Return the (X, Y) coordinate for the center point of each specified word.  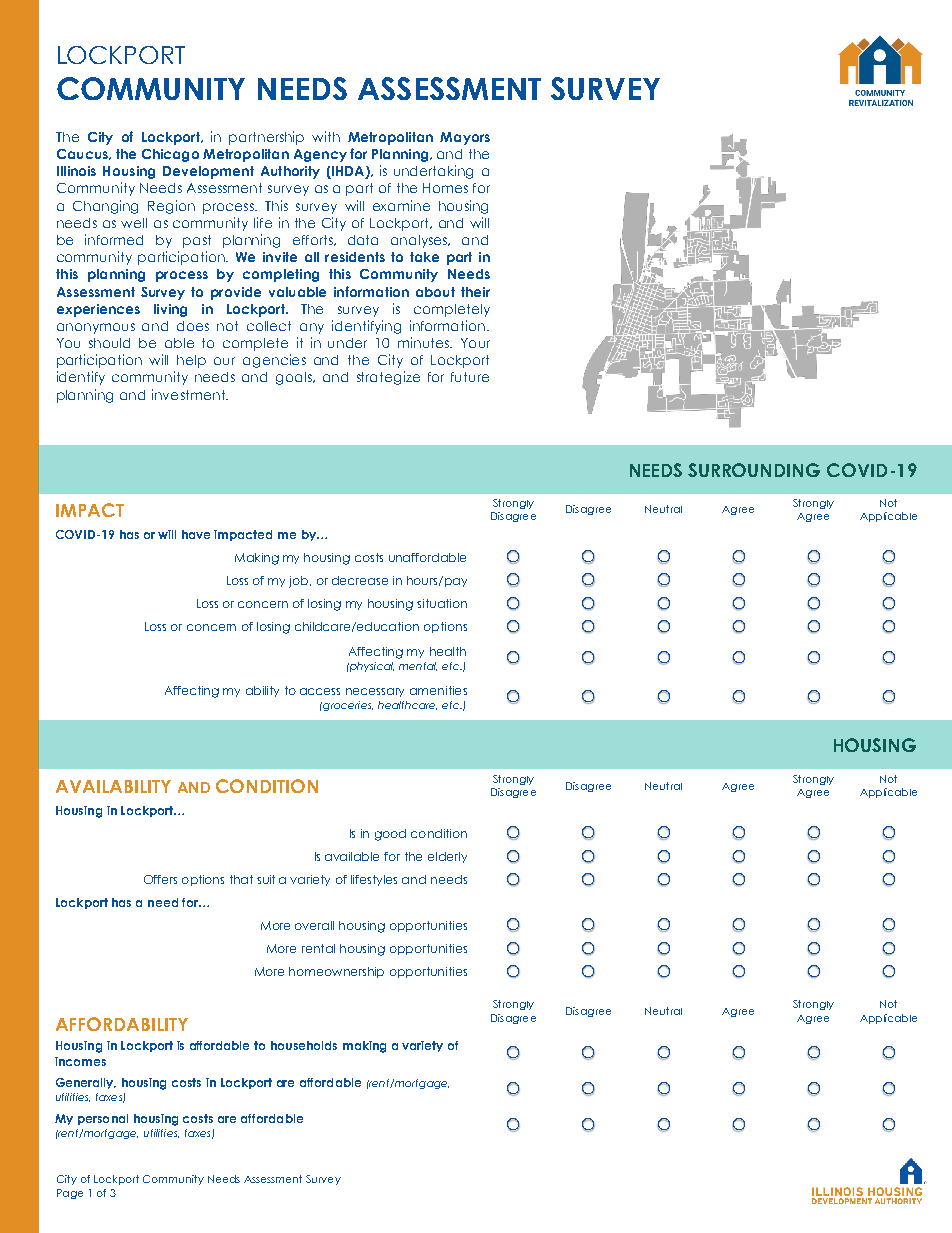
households (304, 1045)
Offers (160, 879)
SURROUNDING (754, 470)
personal (103, 1119)
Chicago (170, 155)
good (390, 835)
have (196, 534)
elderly (447, 857)
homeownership (336, 972)
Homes (445, 188)
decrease (360, 580)
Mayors (465, 138)
